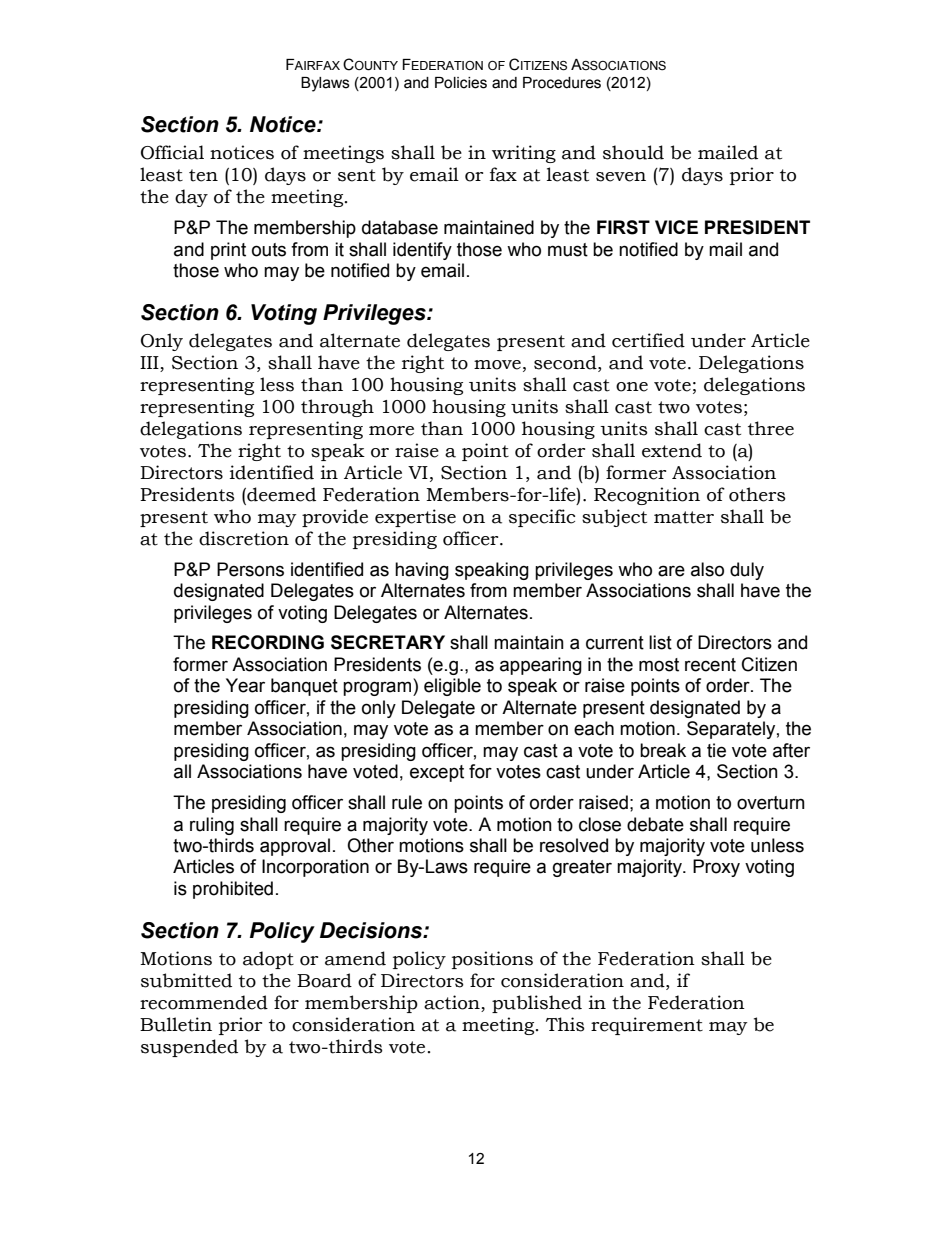 This screenshot has width=952, height=1233. Describe the element at coordinates (452, 687) in the screenshot. I see `eligible` at that location.
